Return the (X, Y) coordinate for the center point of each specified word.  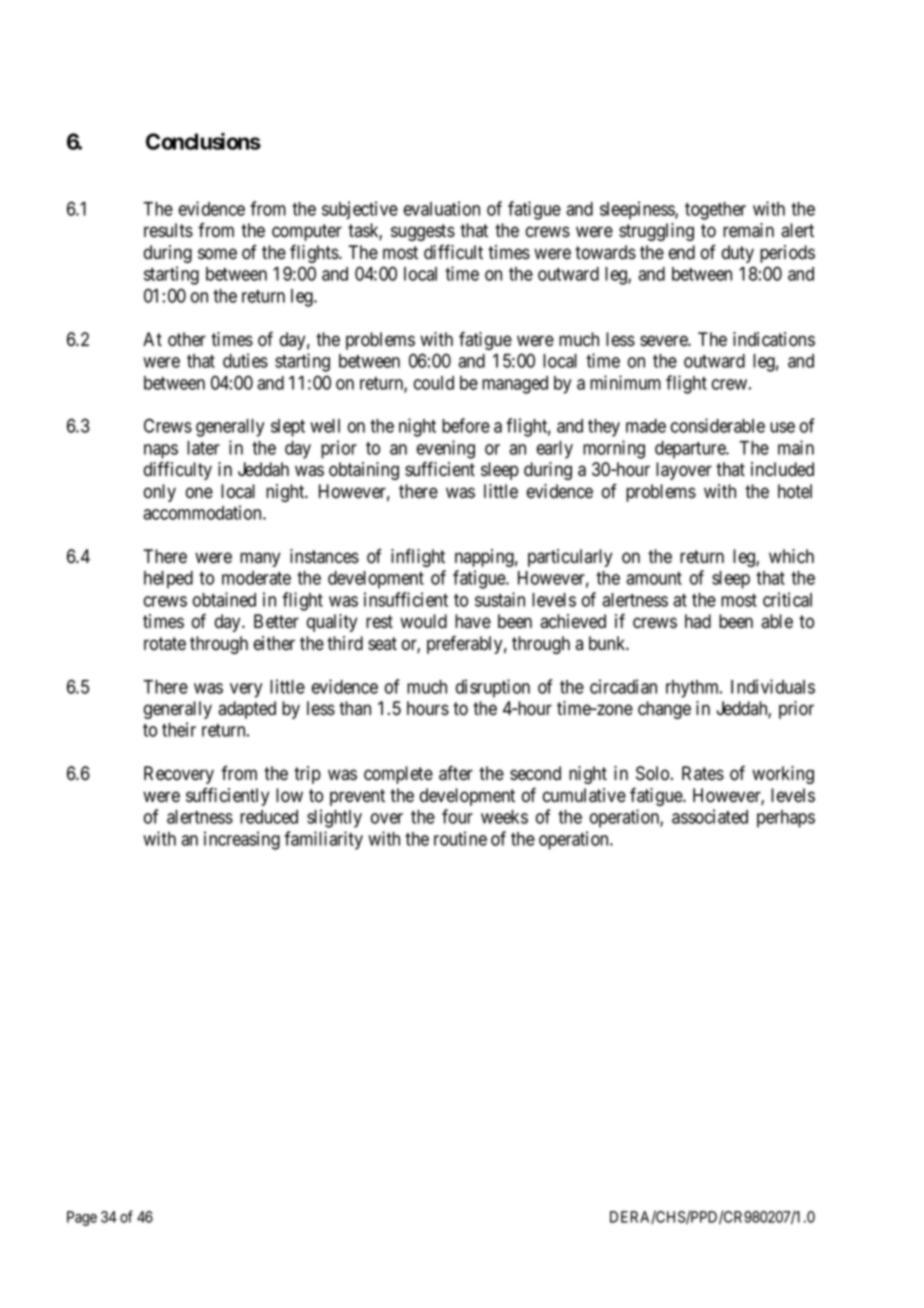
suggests (423, 232)
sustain (500, 599)
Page (82, 1218)
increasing (242, 840)
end (682, 252)
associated (710, 816)
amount (654, 578)
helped (168, 580)
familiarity (323, 840)
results (168, 230)
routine (460, 838)
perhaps (786, 819)
